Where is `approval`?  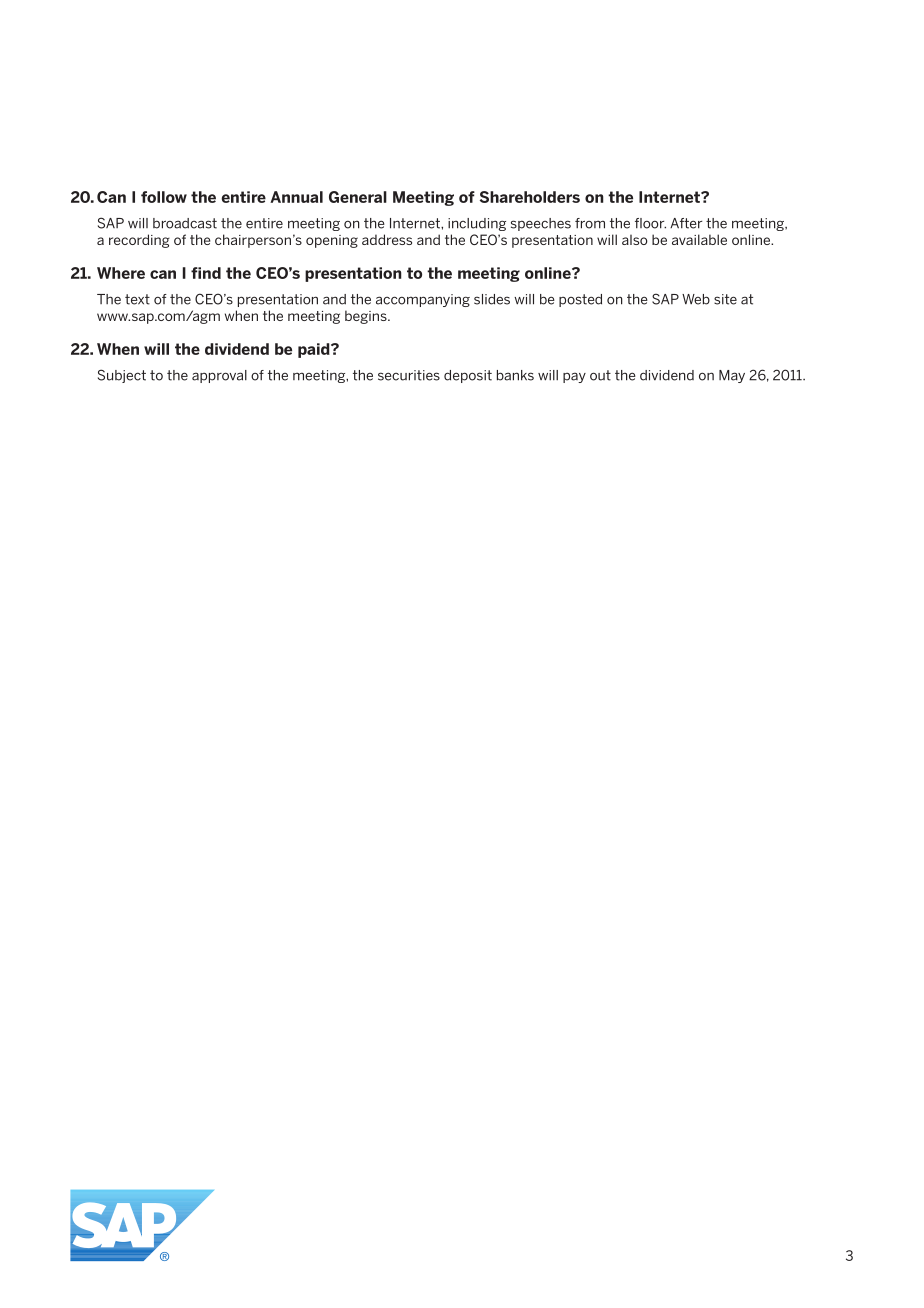 approval is located at coordinates (219, 376).
